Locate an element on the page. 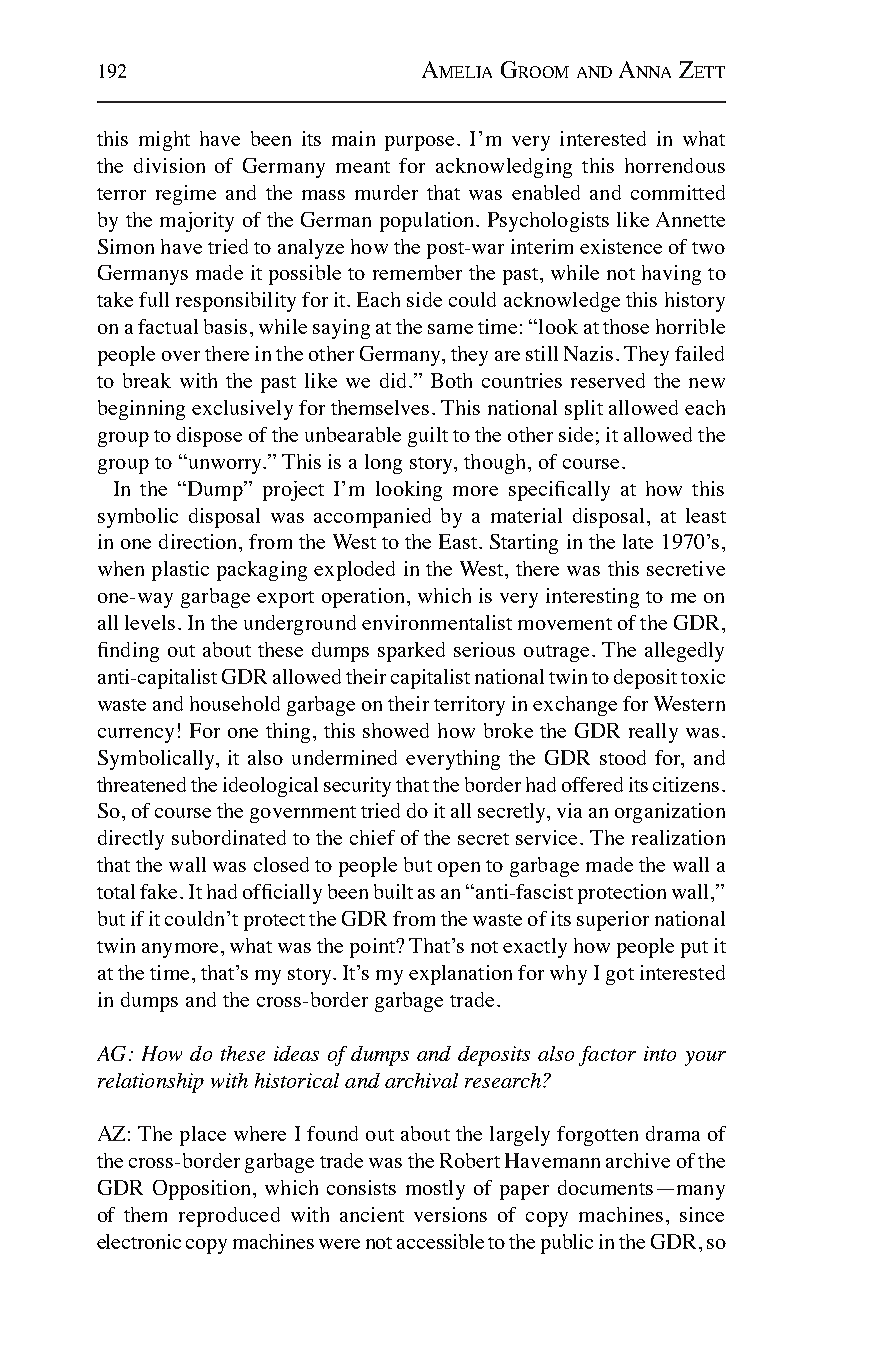 This document has width=887, height=1372. Opposition is located at coordinates (201, 1190).
